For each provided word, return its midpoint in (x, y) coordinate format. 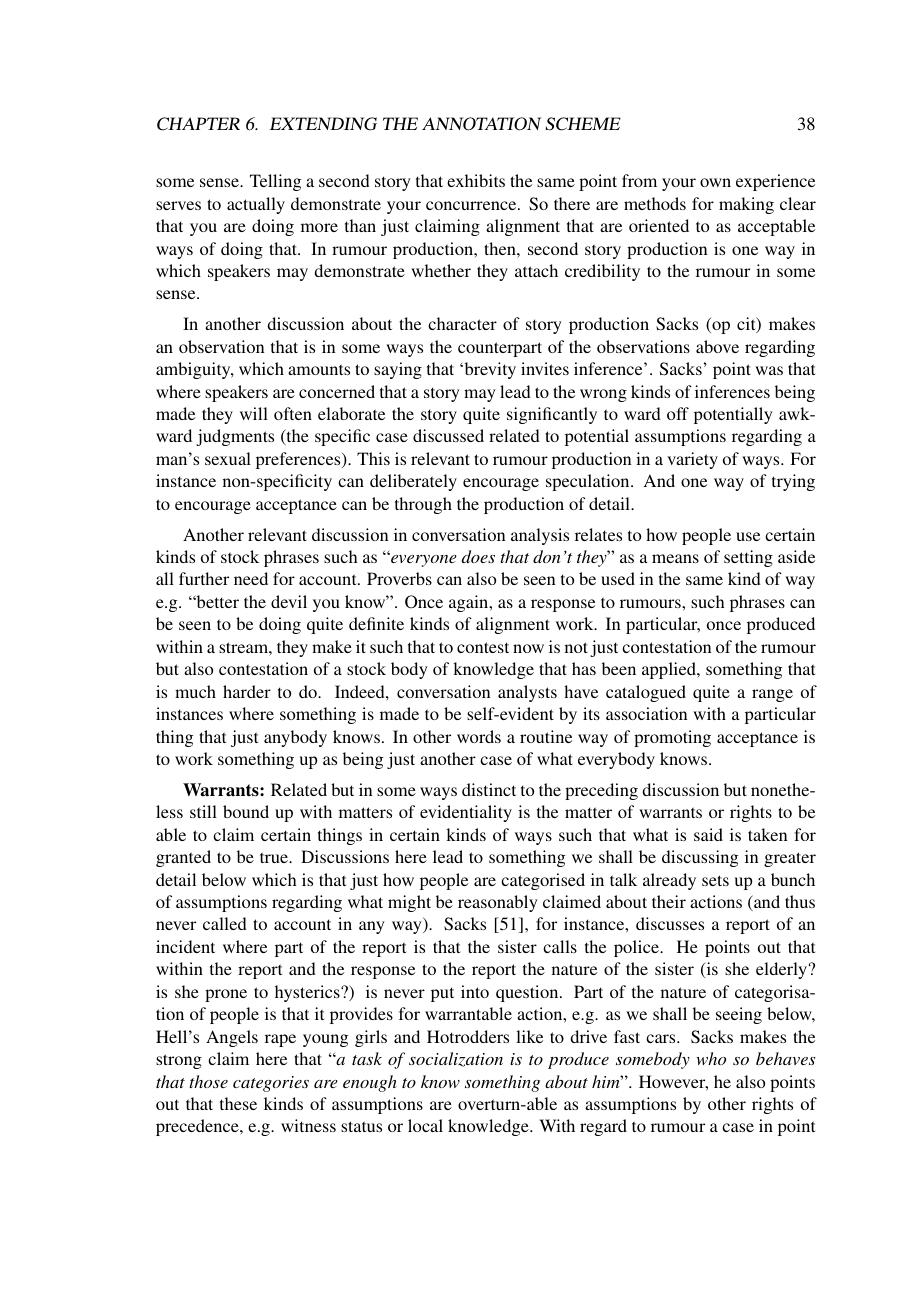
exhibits (476, 180)
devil (289, 601)
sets (715, 880)
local (425, 1125)
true (275, 857)
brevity (489, 370)
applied (670, 670)
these (238, 1103)
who (711, 1058)
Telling (275, 182)
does (478, 556)
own (715, 182)
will (254, 413)
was (769, 370)
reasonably (498, 903)
